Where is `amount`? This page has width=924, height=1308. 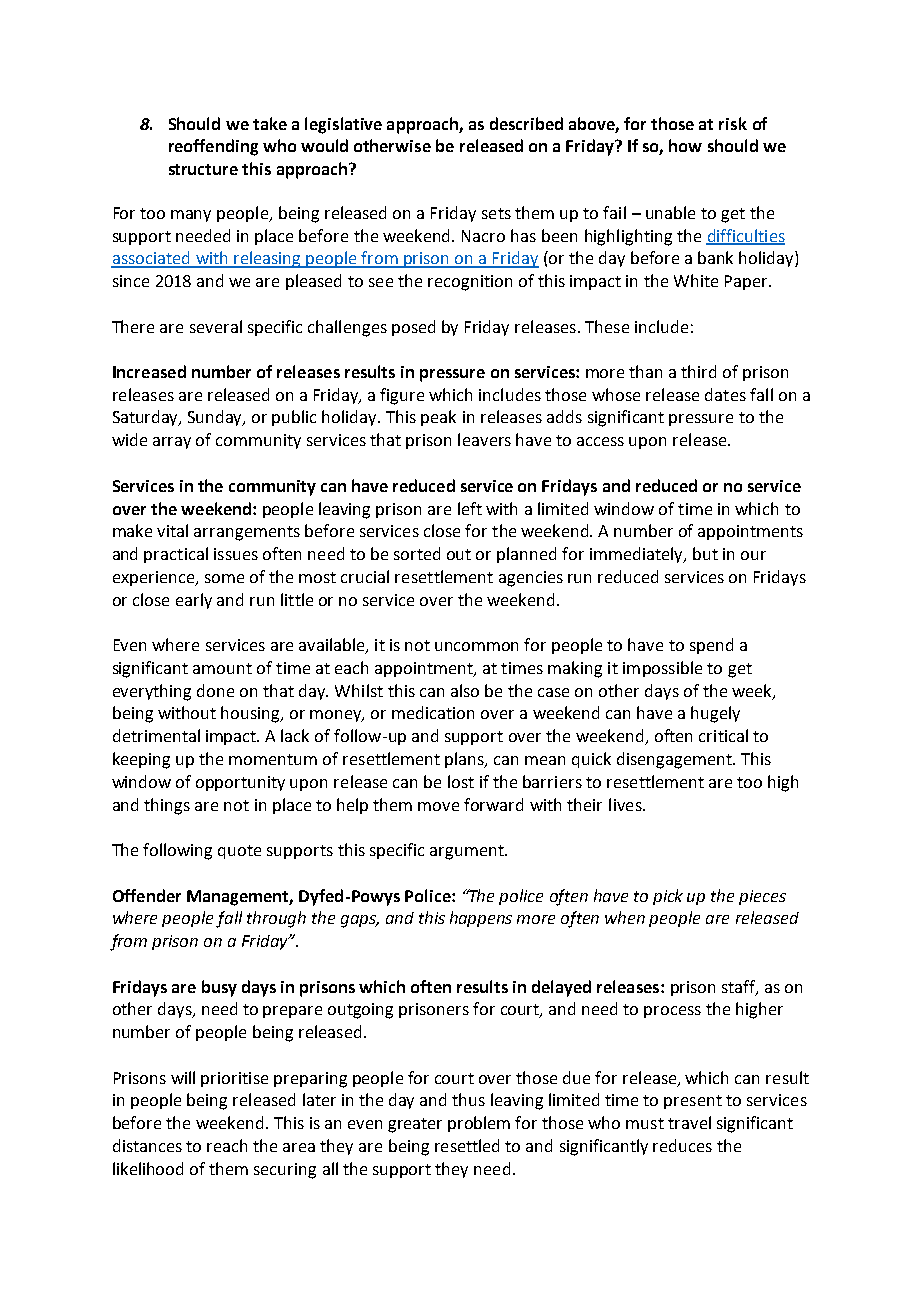 amount is located at coordinates (222, 668).
